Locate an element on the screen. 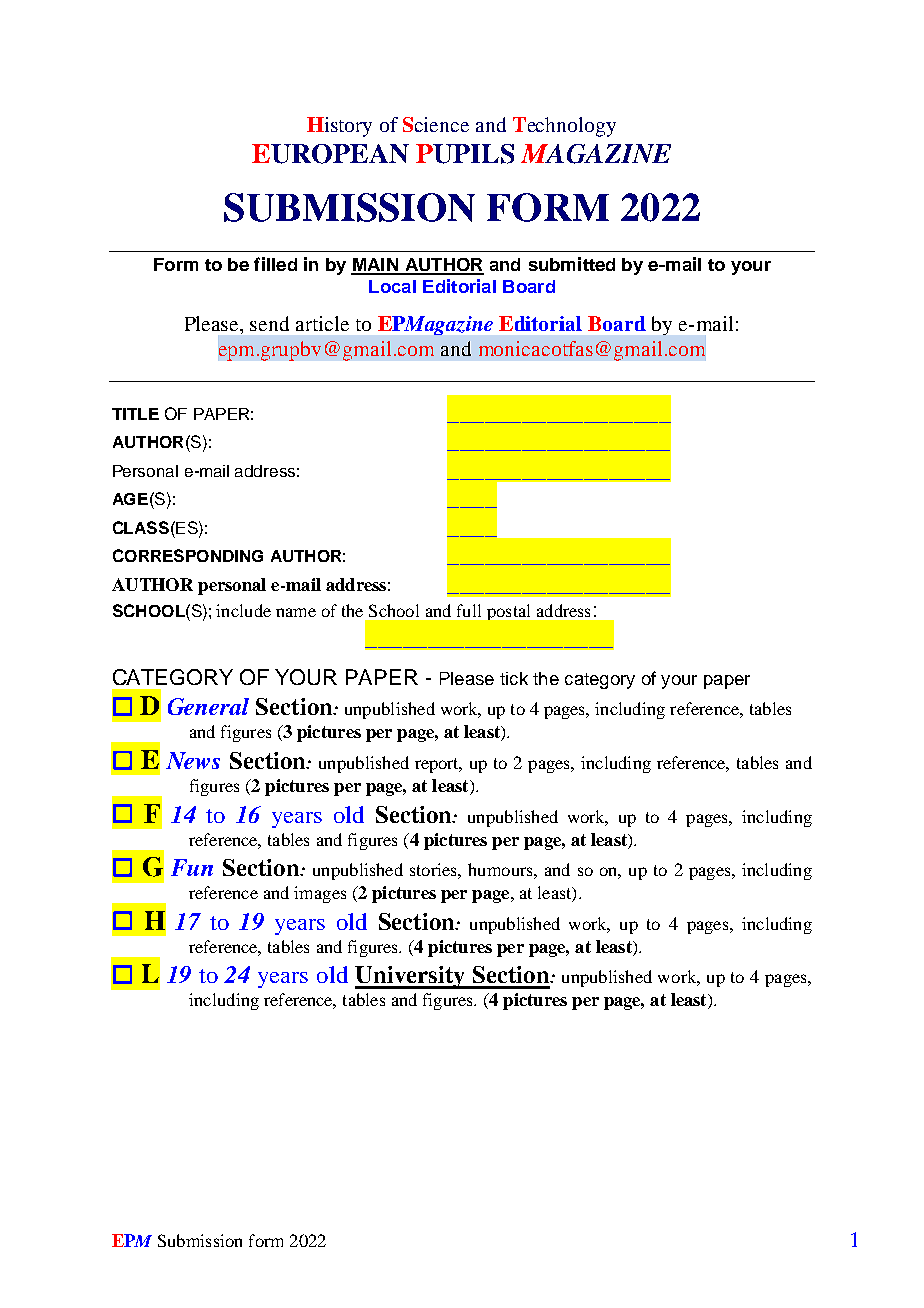 This screenshot has height=1308, width=924. News is located at coordinates (193, 760).
